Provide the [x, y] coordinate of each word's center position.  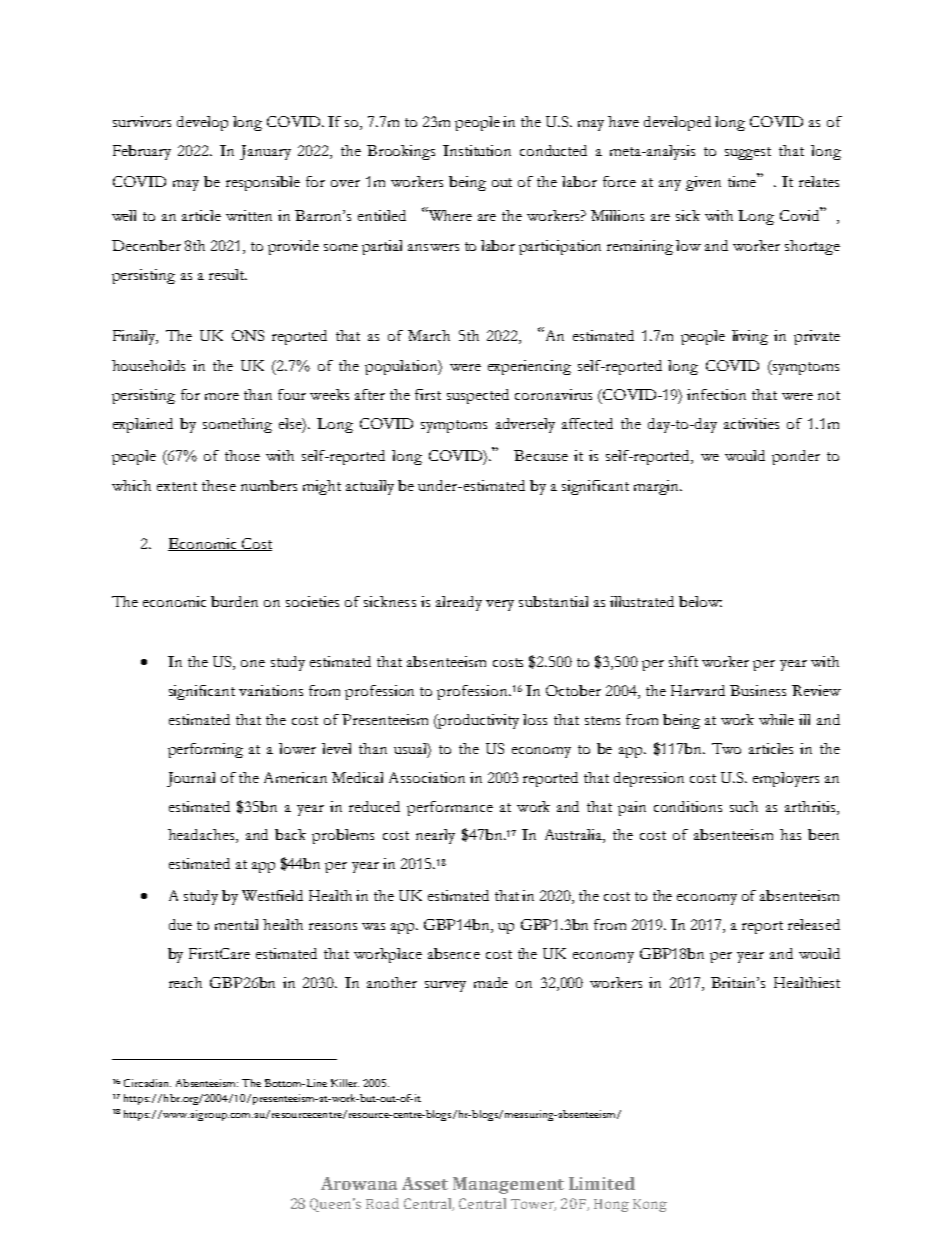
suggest [748, 153]
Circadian [147, 1083]
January [265, 152]
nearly [435, 836]
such [744, 806]
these [219, 485]
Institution [477, 150]
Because [541, 455]
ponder [796, 457]
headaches [202, 836]
